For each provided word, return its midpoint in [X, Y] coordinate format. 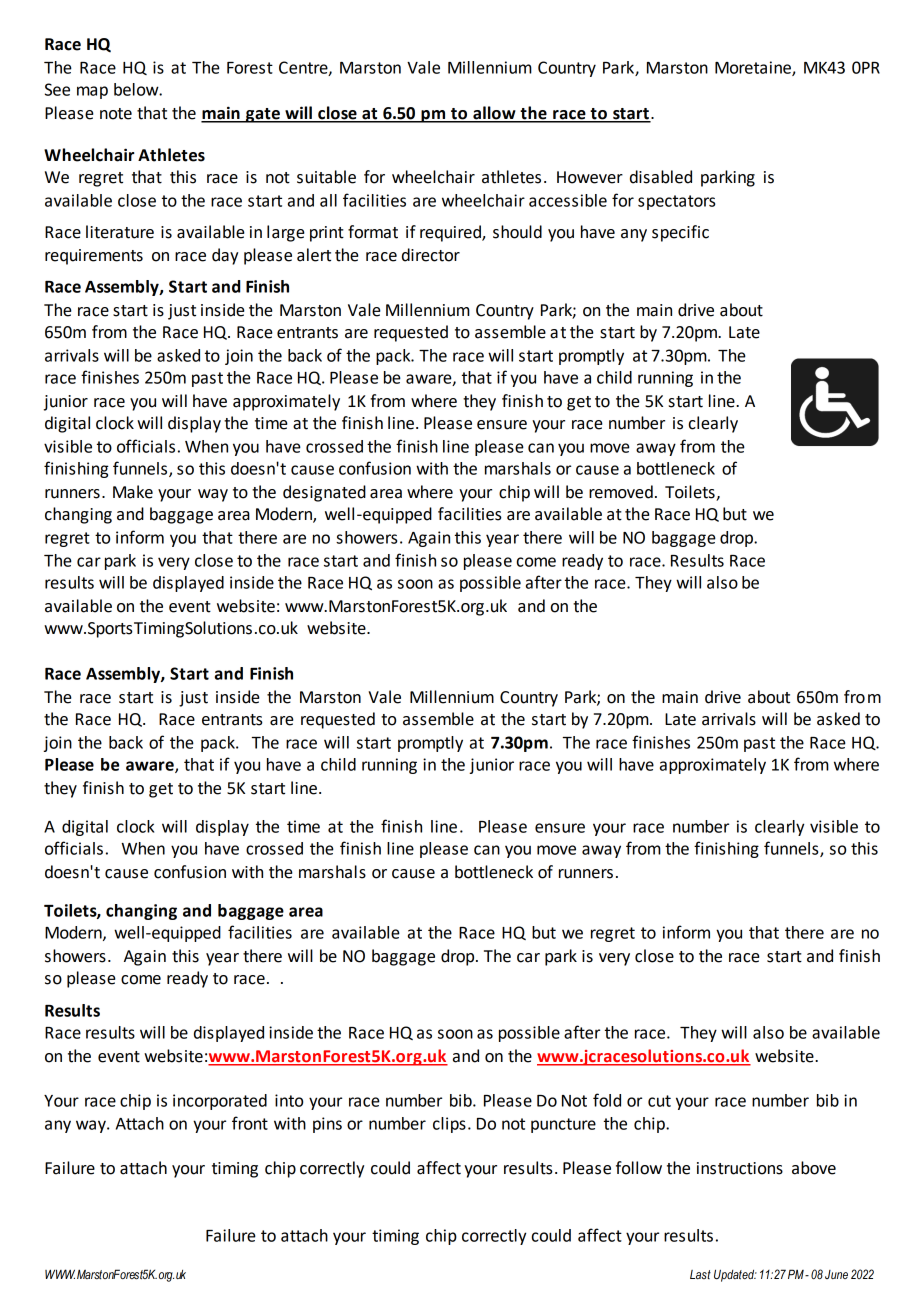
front [250, 1123]
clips [449, 1125]
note [116, 114]
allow [494, 114]
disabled [661, 177]
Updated [735, 1275]
